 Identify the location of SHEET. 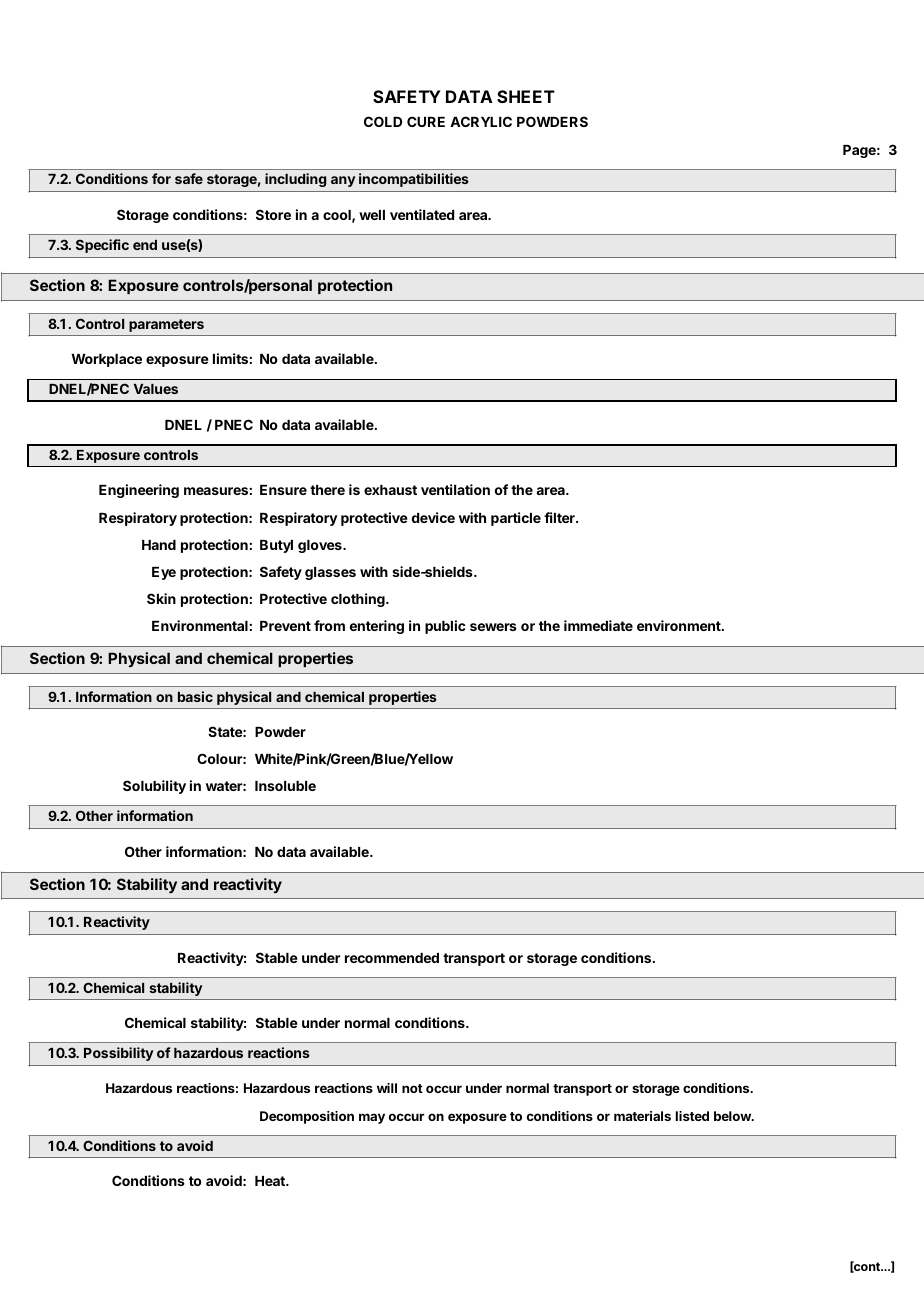
(526, 96).
